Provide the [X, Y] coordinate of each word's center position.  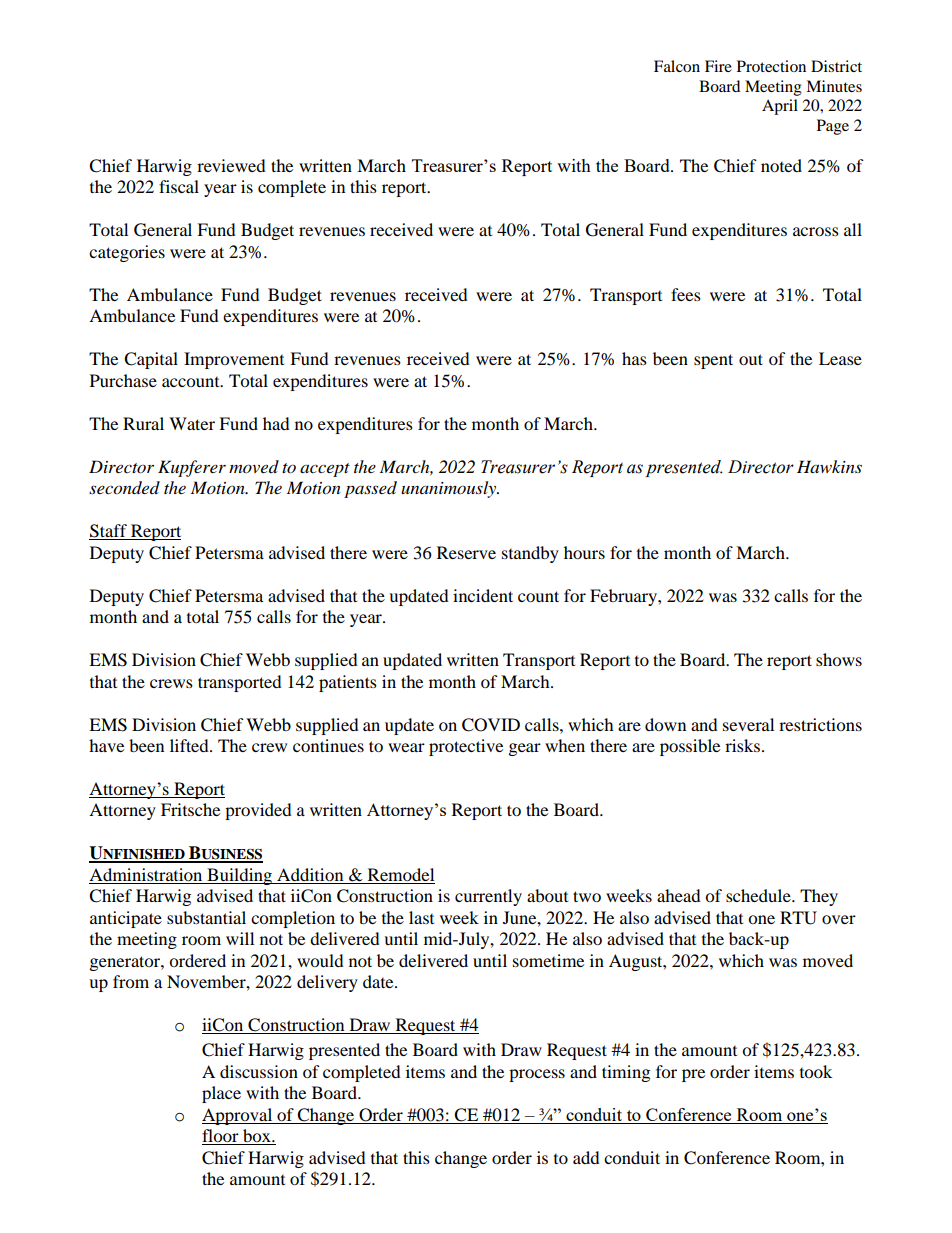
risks [742, 745]
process [537, 1075]
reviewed [231, 165]
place [221, 1094]
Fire [718, 66]
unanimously [450, 489]
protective [466, 747]
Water [192, 423]
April [780, 107]
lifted [190, 745]
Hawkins [829, 466]
